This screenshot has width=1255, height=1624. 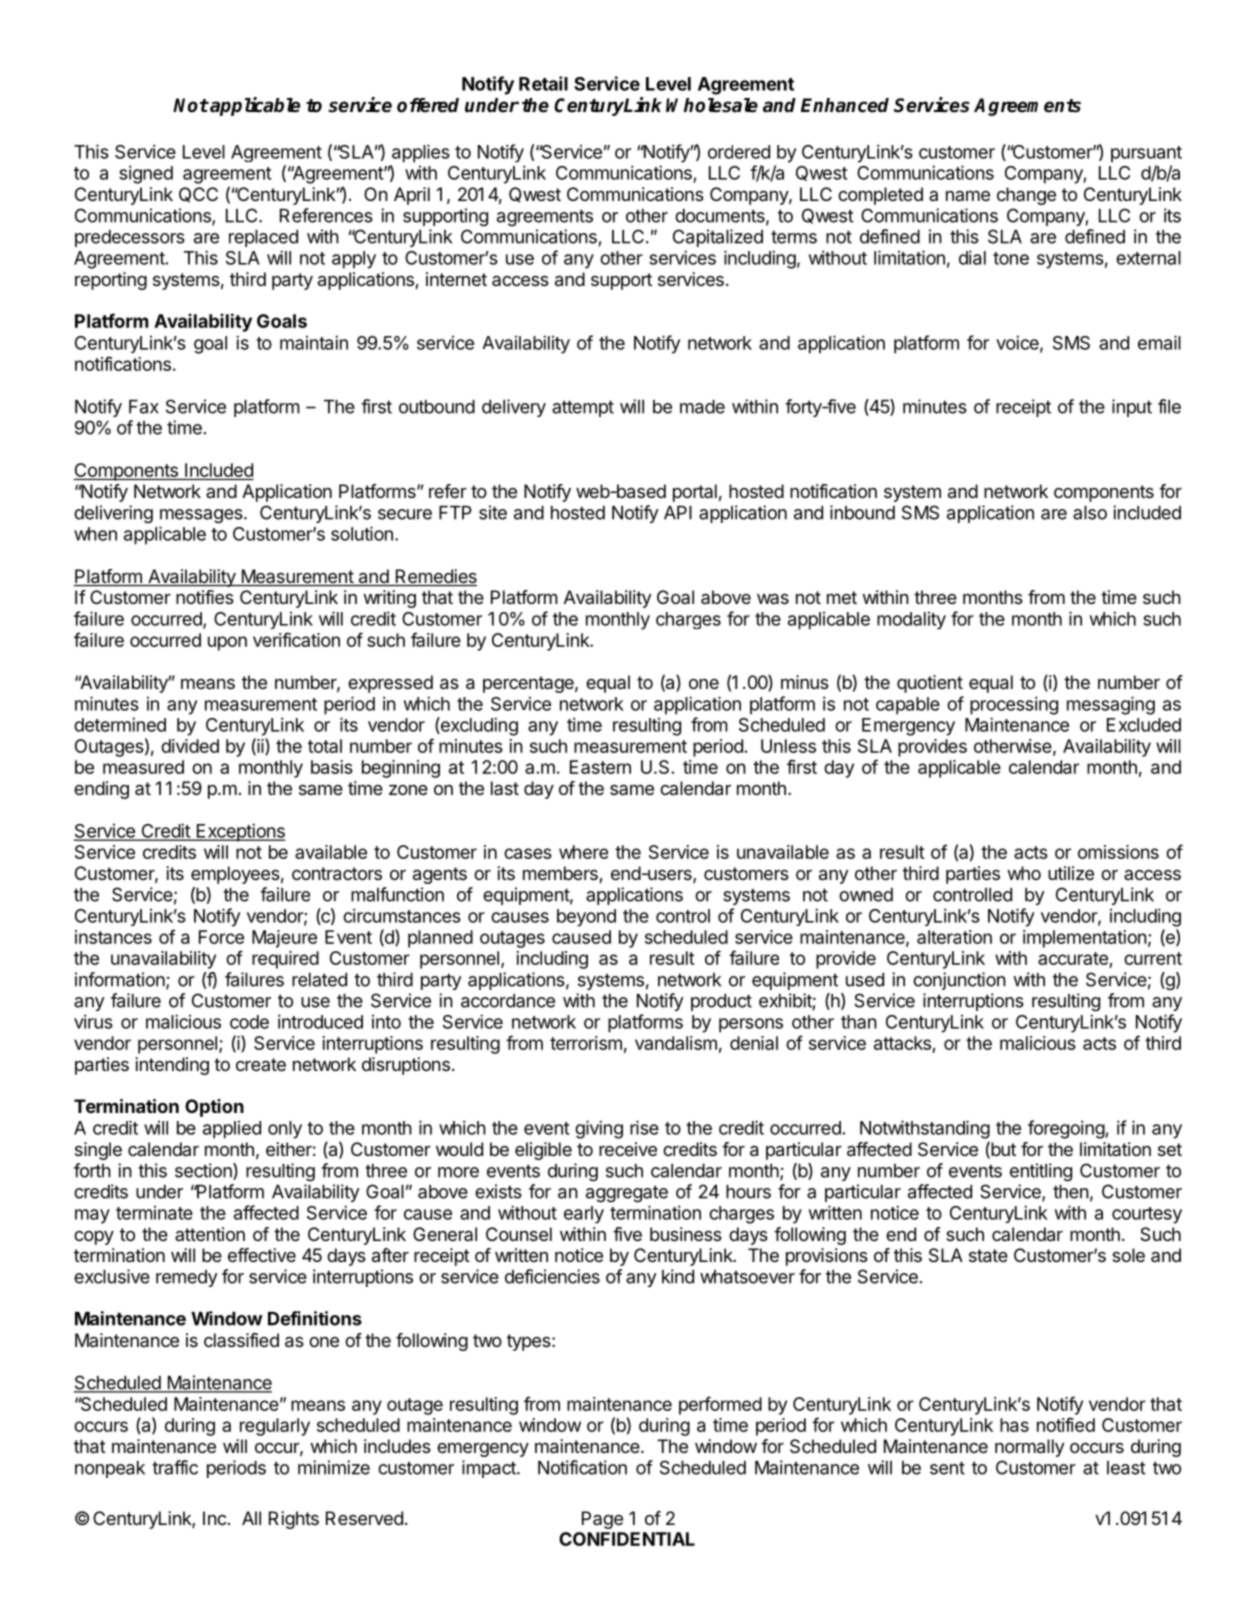 I want to click on Retail, so click(x=543, y=83).
